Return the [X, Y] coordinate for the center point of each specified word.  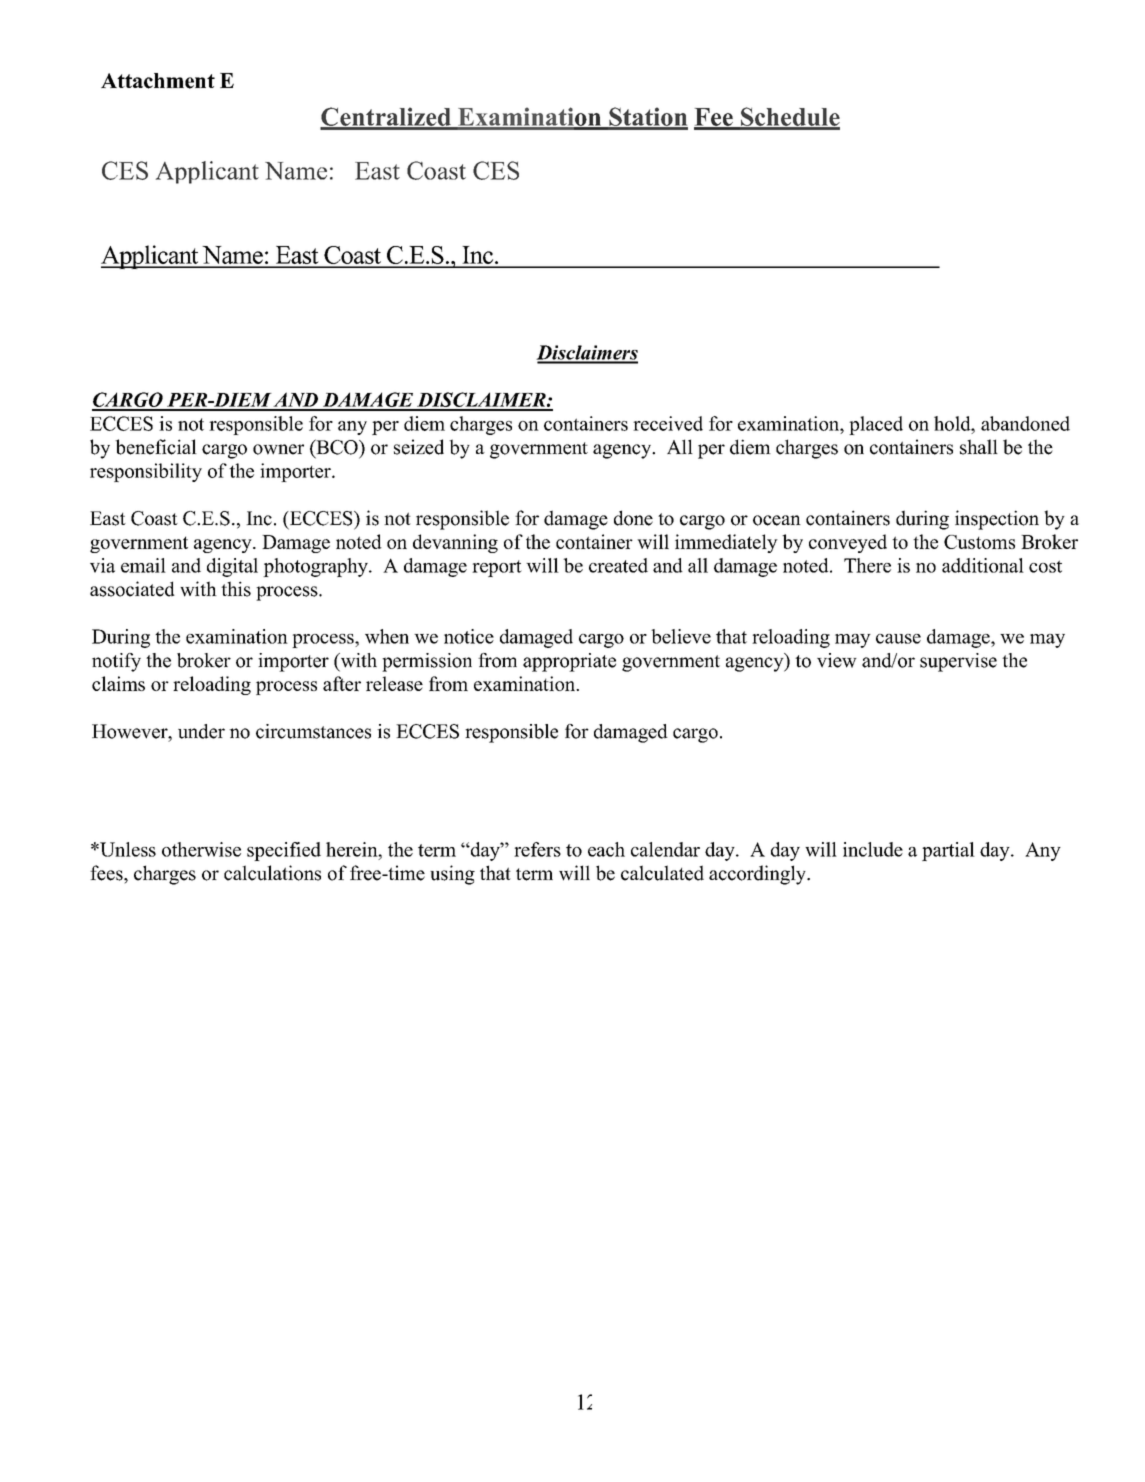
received [668, 423]
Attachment [158, 81]
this [236, 589]
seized [419, 447]
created [618, 565]
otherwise [201, 849]
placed [876, 425]
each [606, 849]
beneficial [156, 447]
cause [898, 639]
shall [979, 447]
